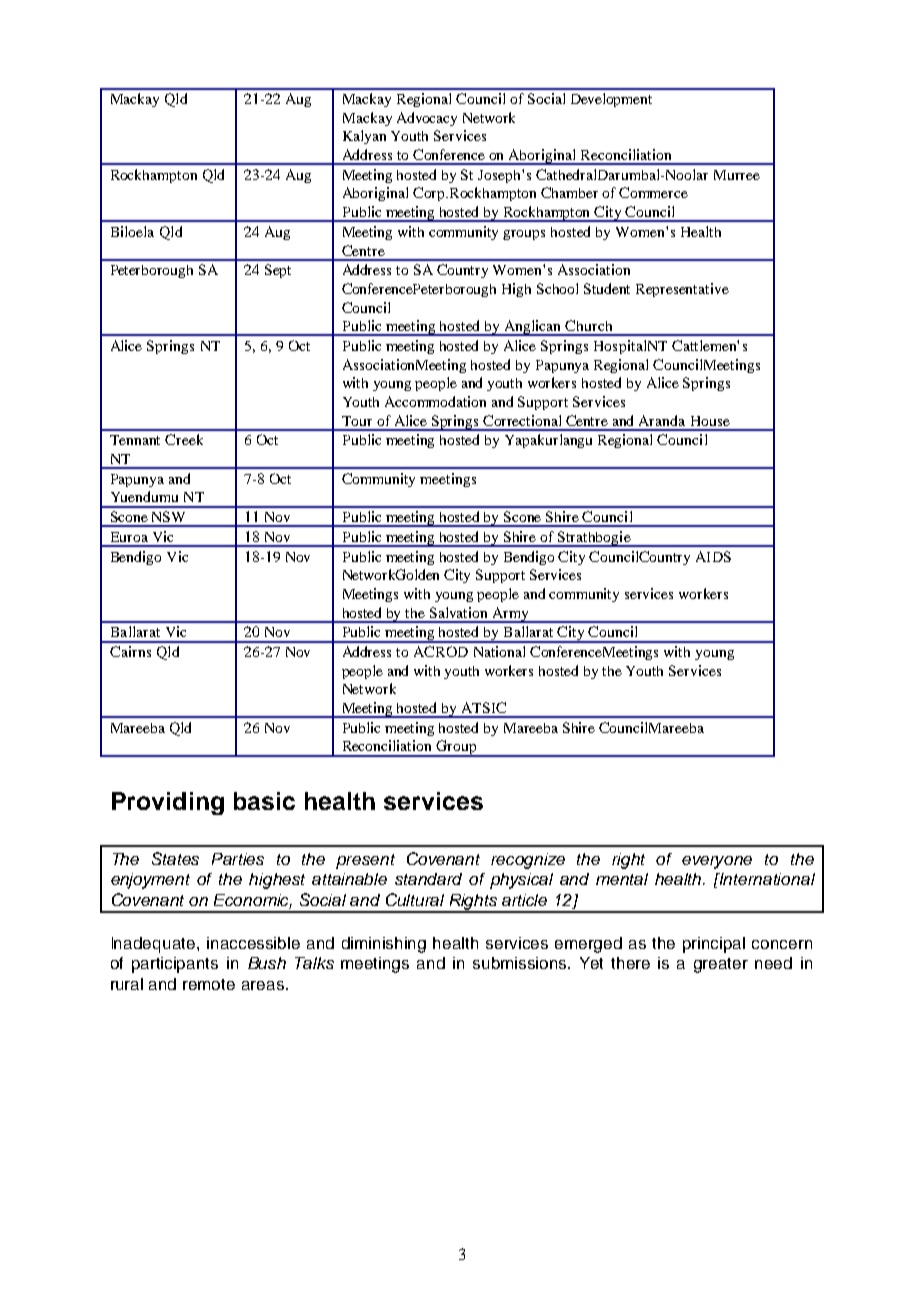 This screenshot has height=1308, width=924. What do you see at coordinates (175, 965) in the screenshot?
I see `participants` at bounding box center [175, 965].
